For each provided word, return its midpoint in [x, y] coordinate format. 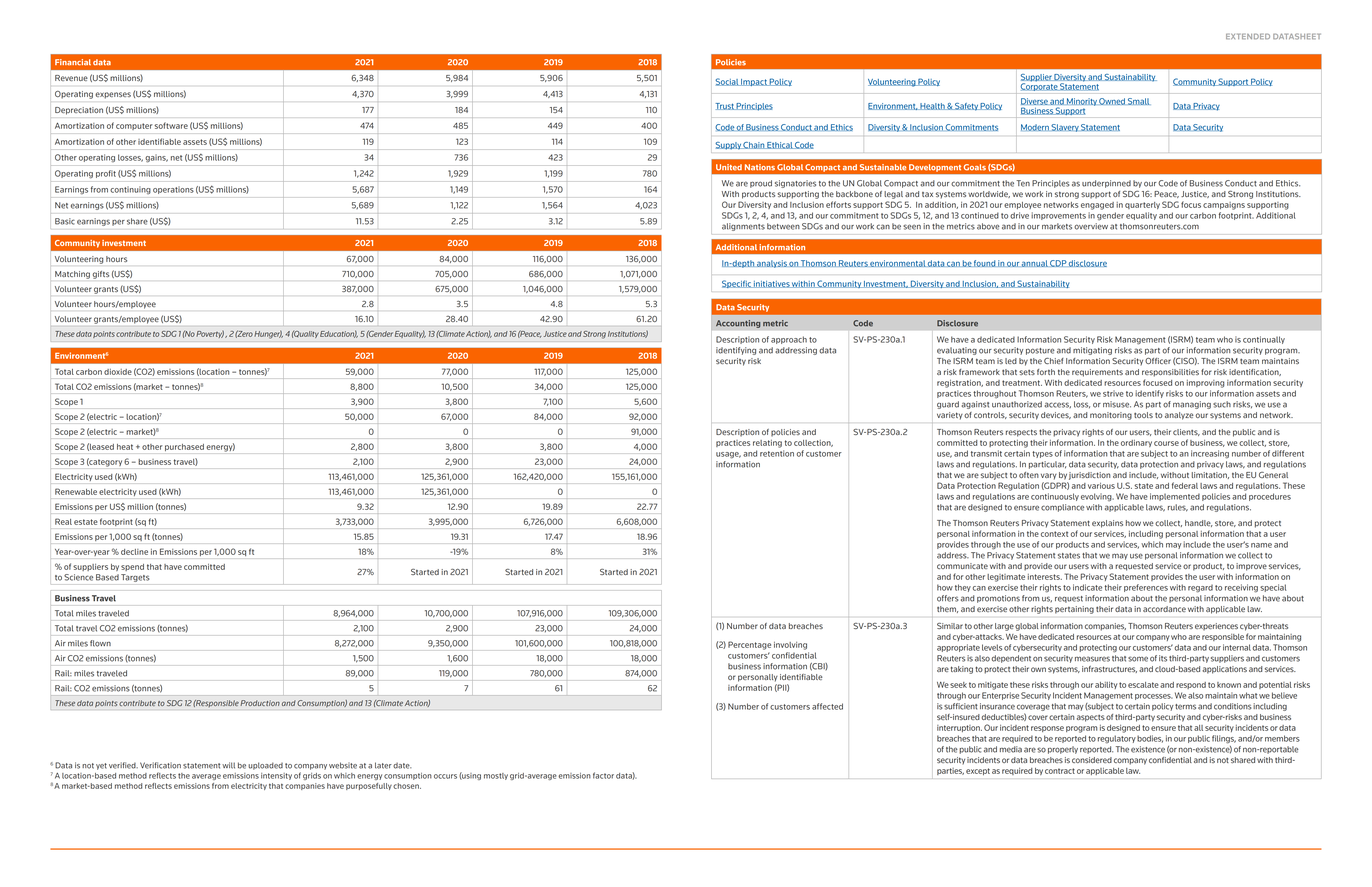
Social [727, 82]
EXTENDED [1248, 36]
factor [603, 775]
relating [767, 444]
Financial [73, 62]
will [228, 765]
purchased [184, 447]
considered [1092, 760]
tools [1143, 415]
